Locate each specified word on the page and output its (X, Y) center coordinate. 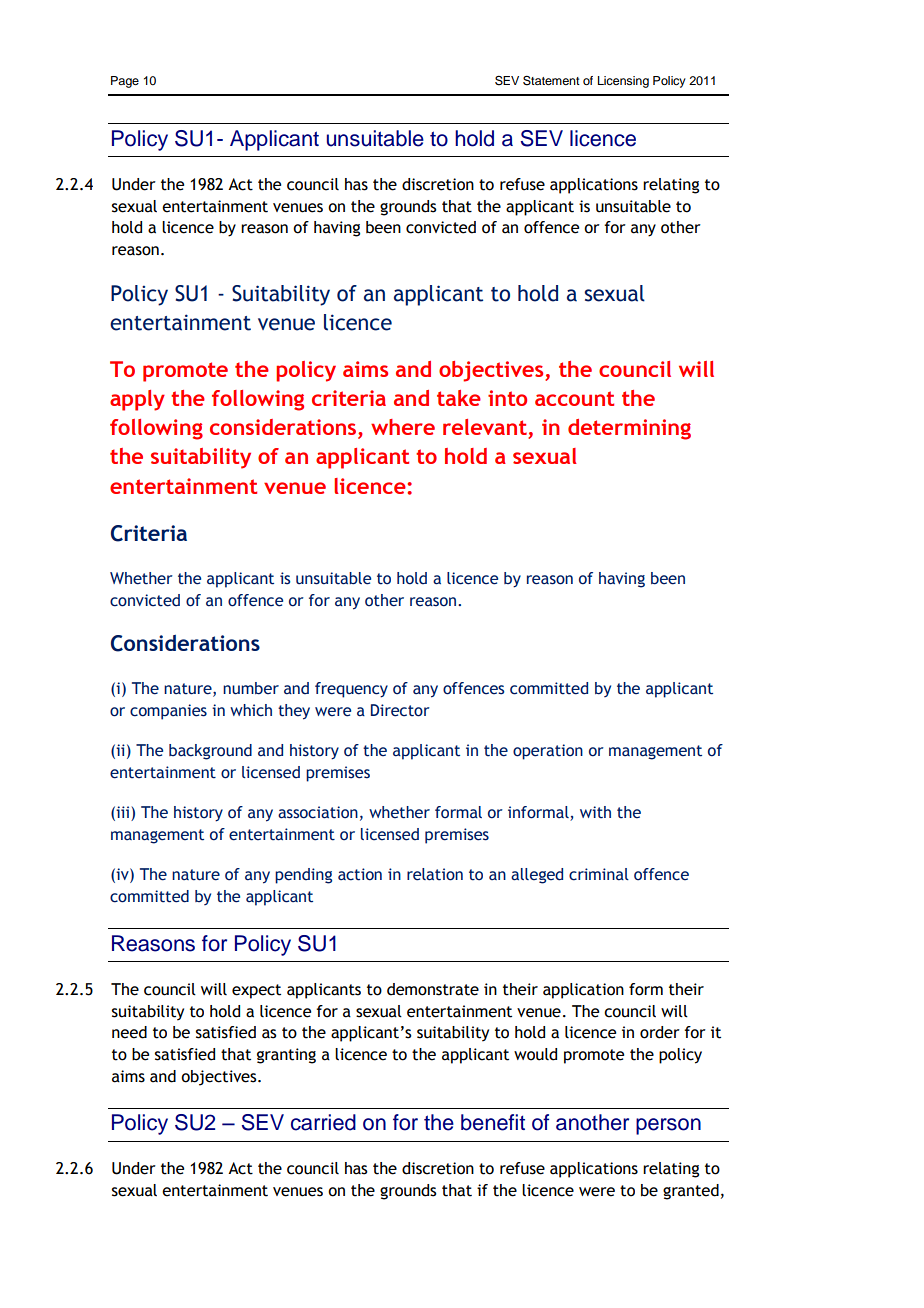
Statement (551, 80)
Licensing (623, 82)
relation (435, 874)
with (595, 812)
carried (323, 1122)
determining (629, 429)
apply (137, 400)
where (403, 427)
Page (125, 82)
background (210, 752)
